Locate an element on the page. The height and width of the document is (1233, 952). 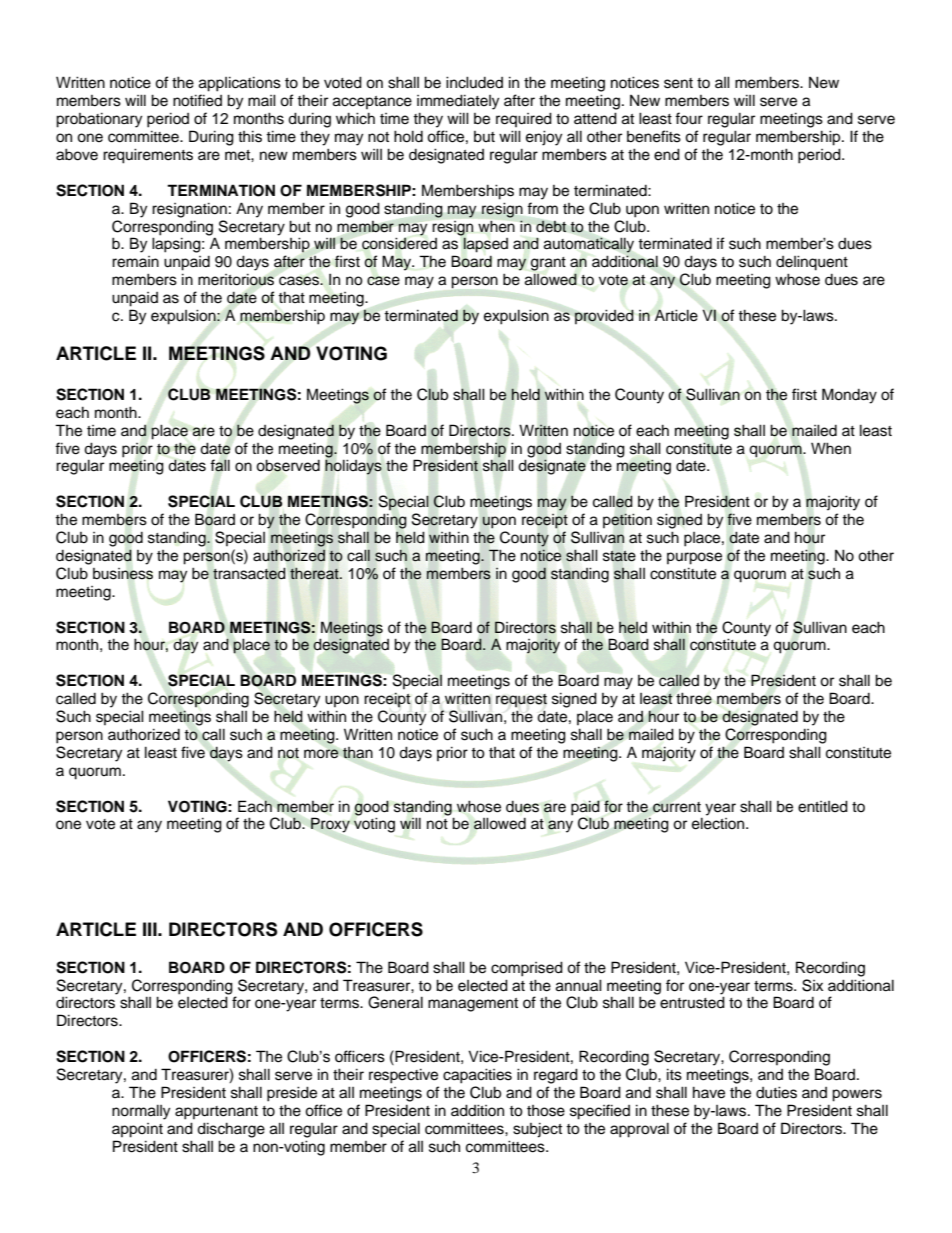
duties is located at coordinates (776, 1092).
